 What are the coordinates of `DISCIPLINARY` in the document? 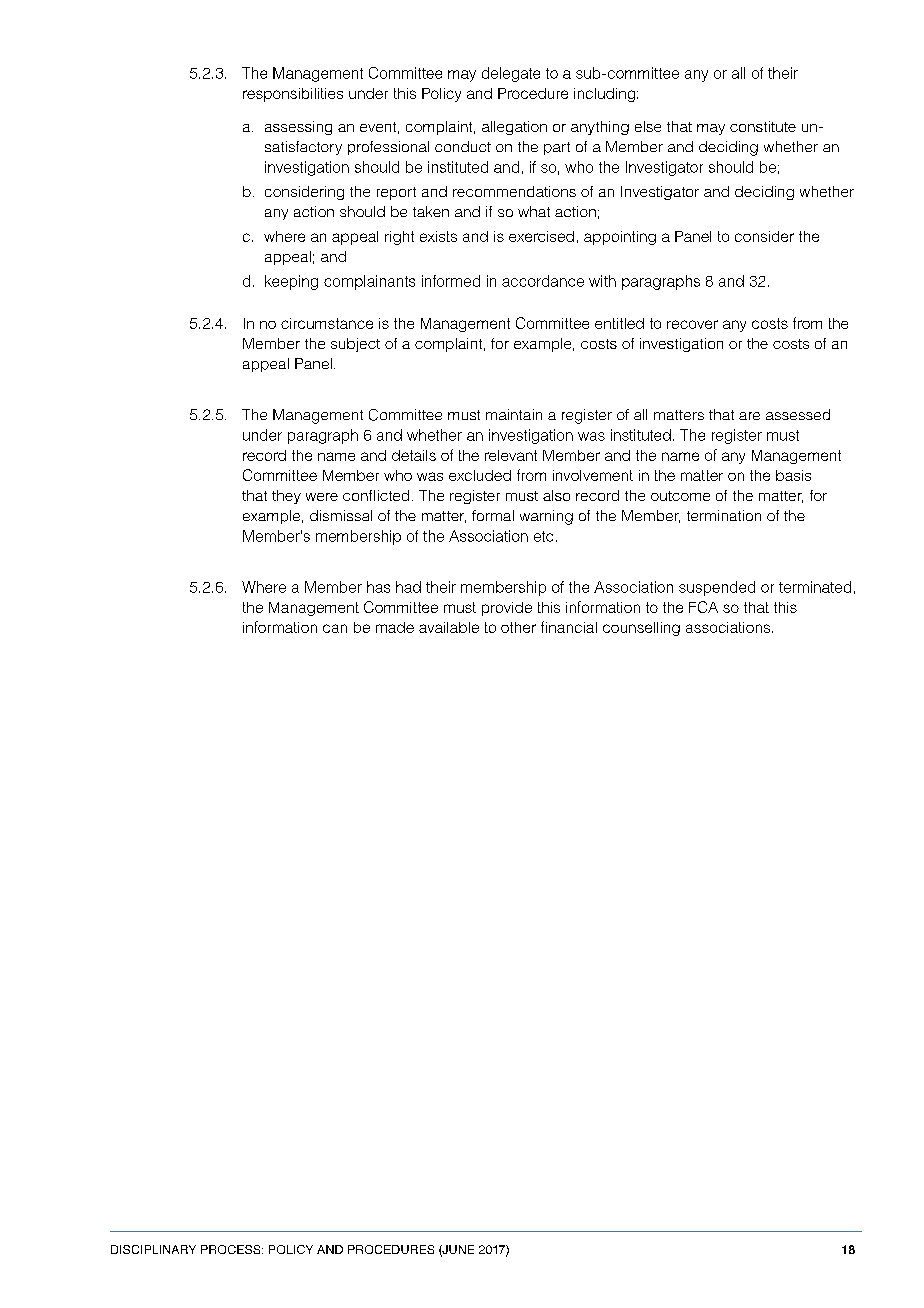 It's located at (153, 1249).
